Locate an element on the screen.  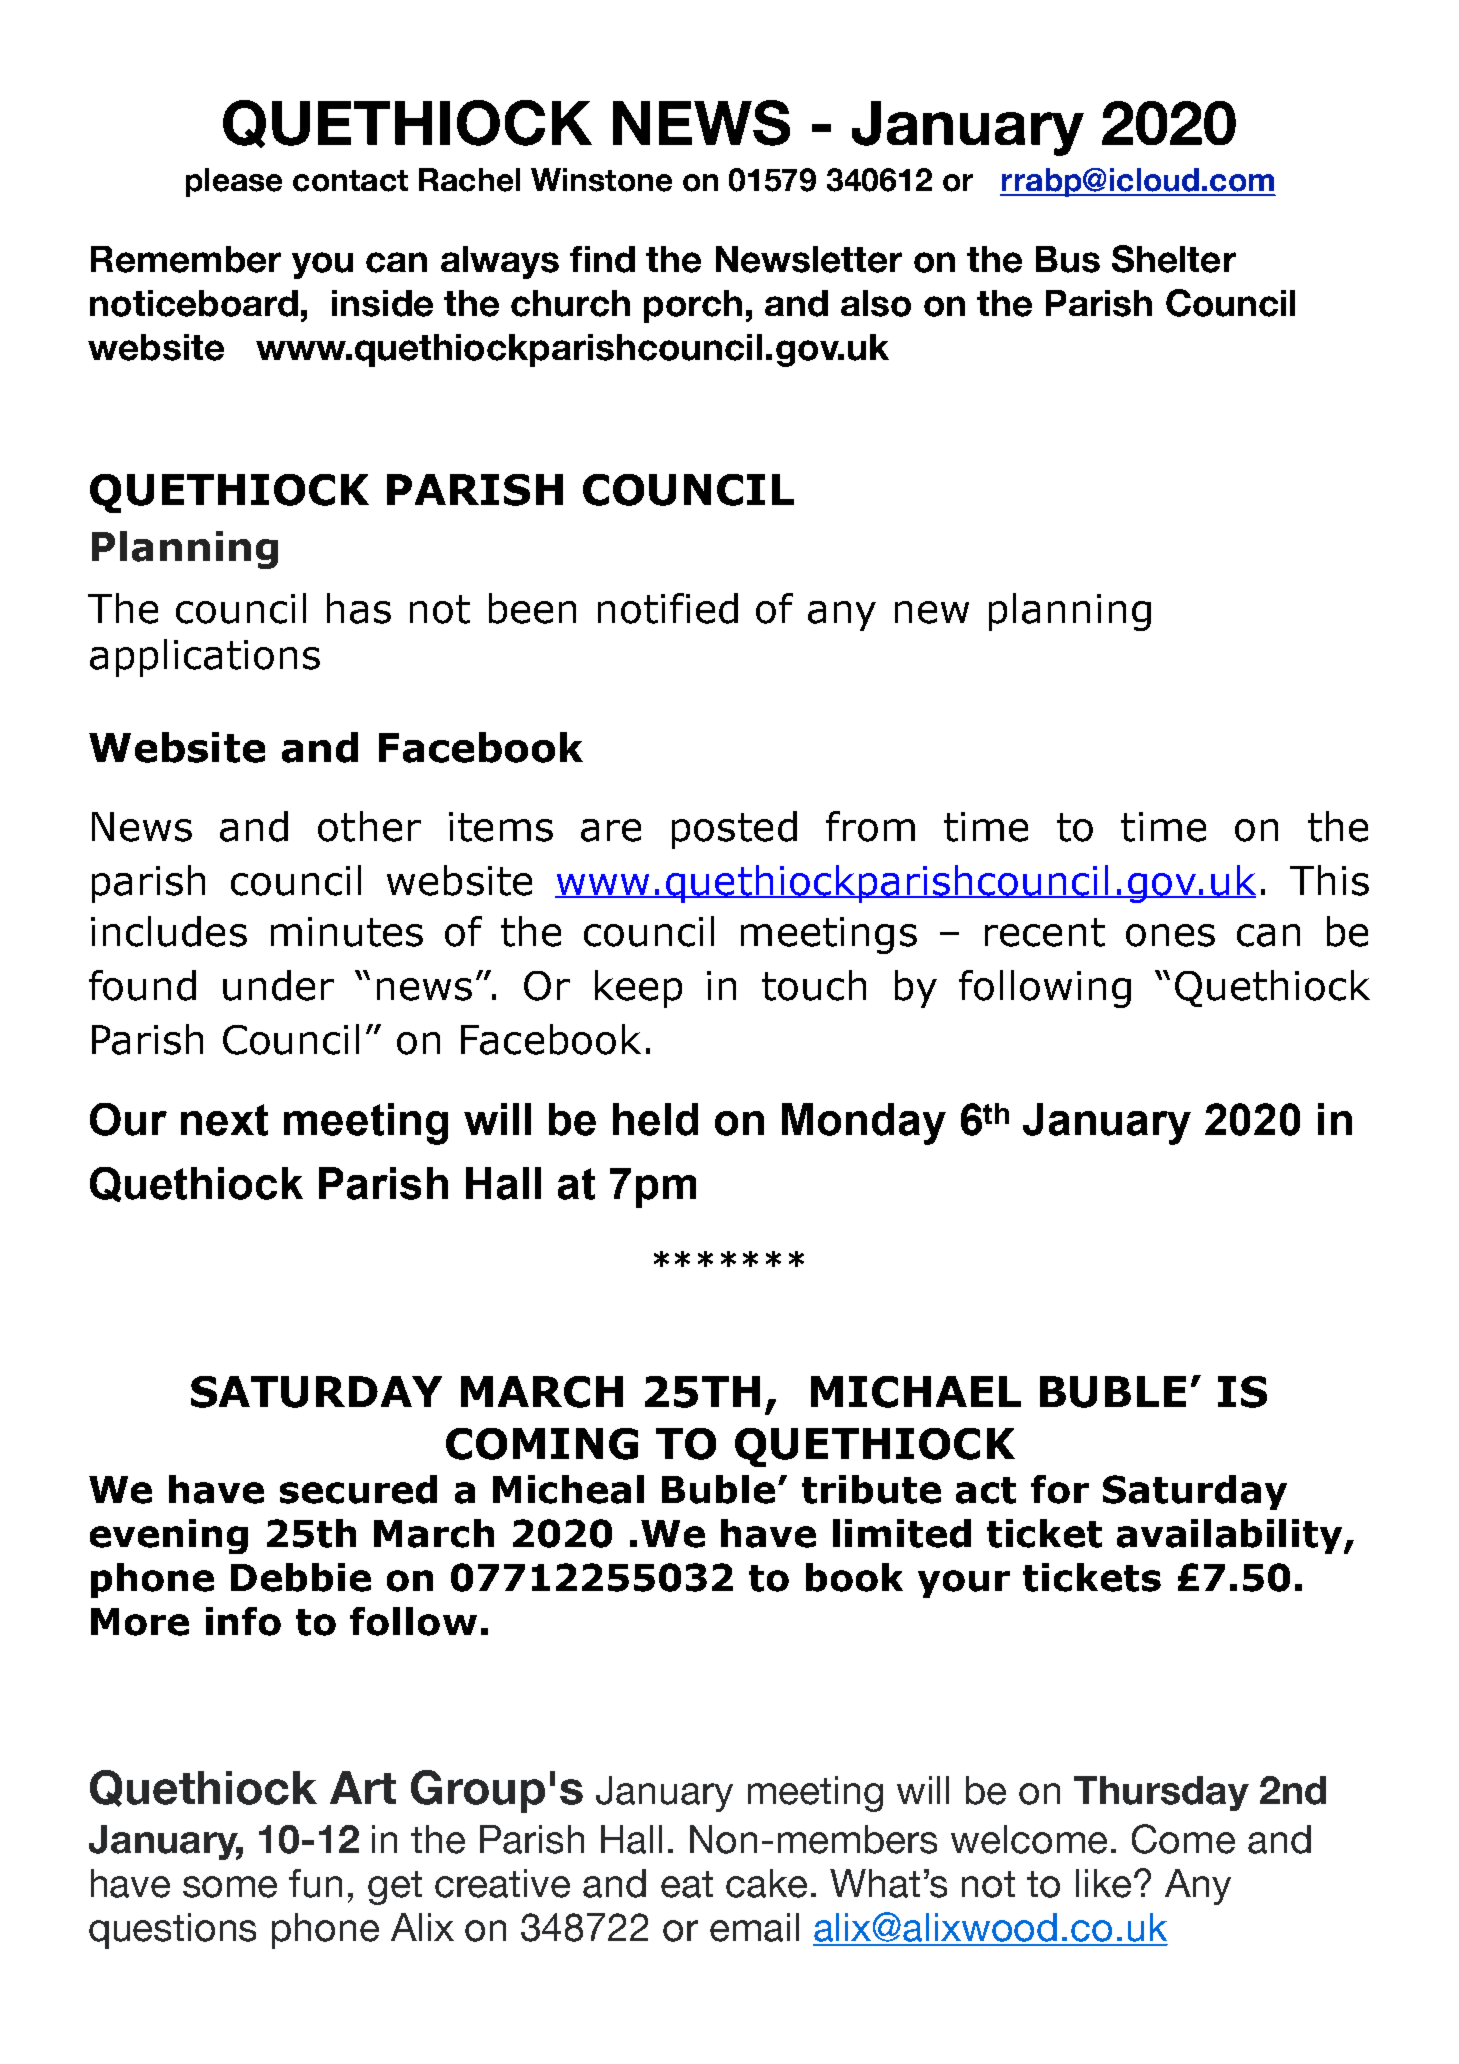
cake is located at coordinates (766, 1883).
